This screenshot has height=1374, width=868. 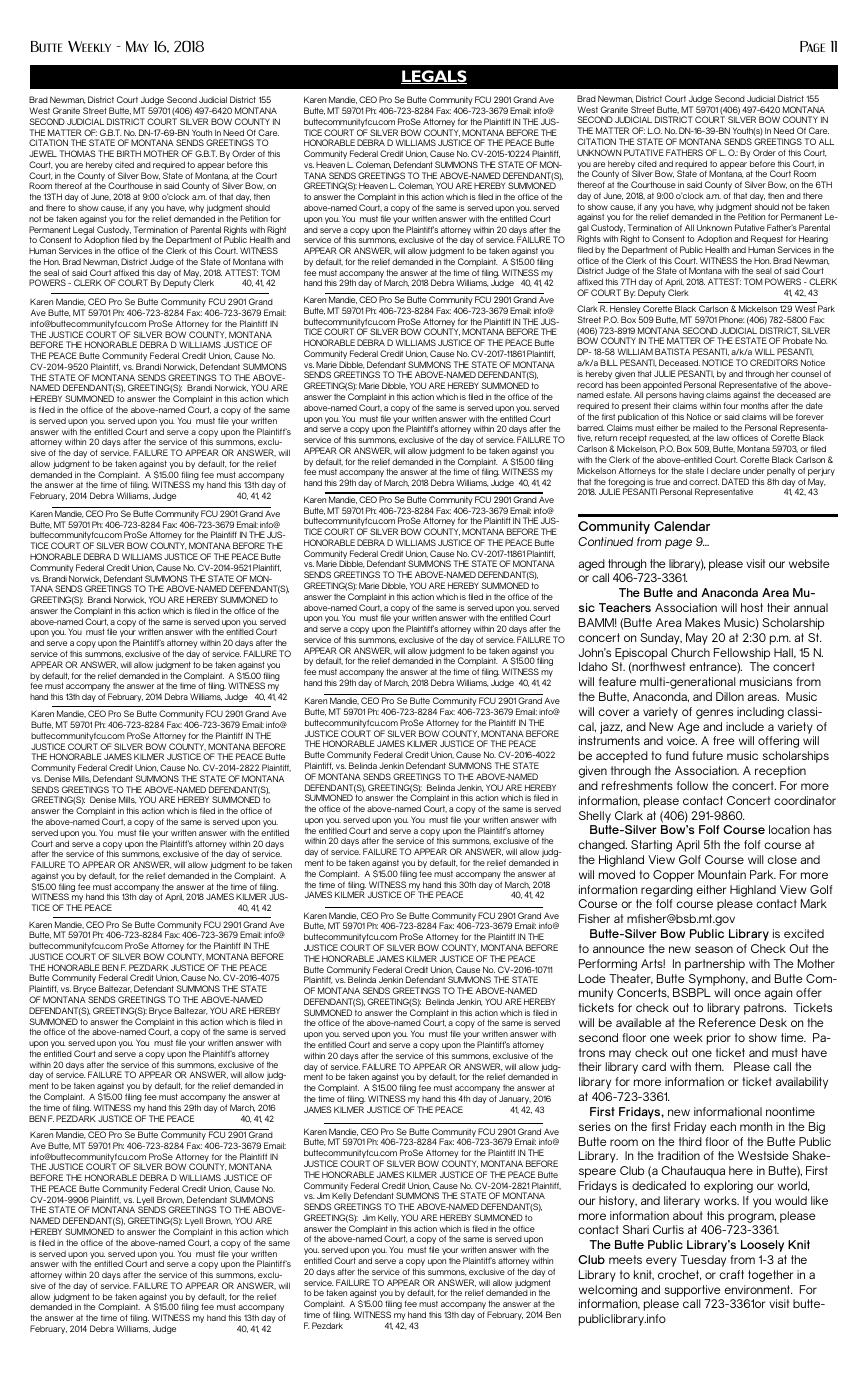 I want to click on include, so click(x=745, y=726).
